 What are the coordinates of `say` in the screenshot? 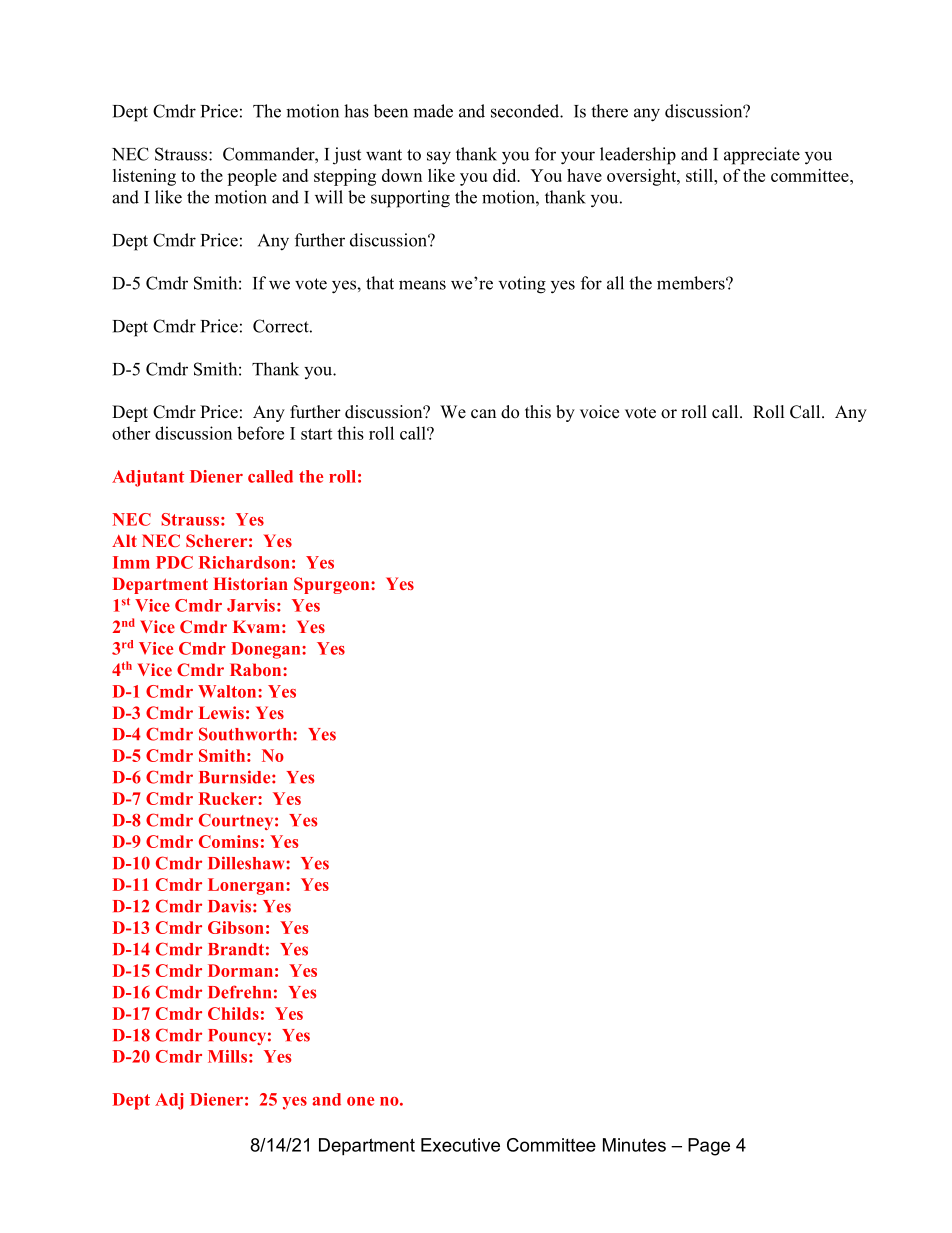 It's located at (439, 158).
